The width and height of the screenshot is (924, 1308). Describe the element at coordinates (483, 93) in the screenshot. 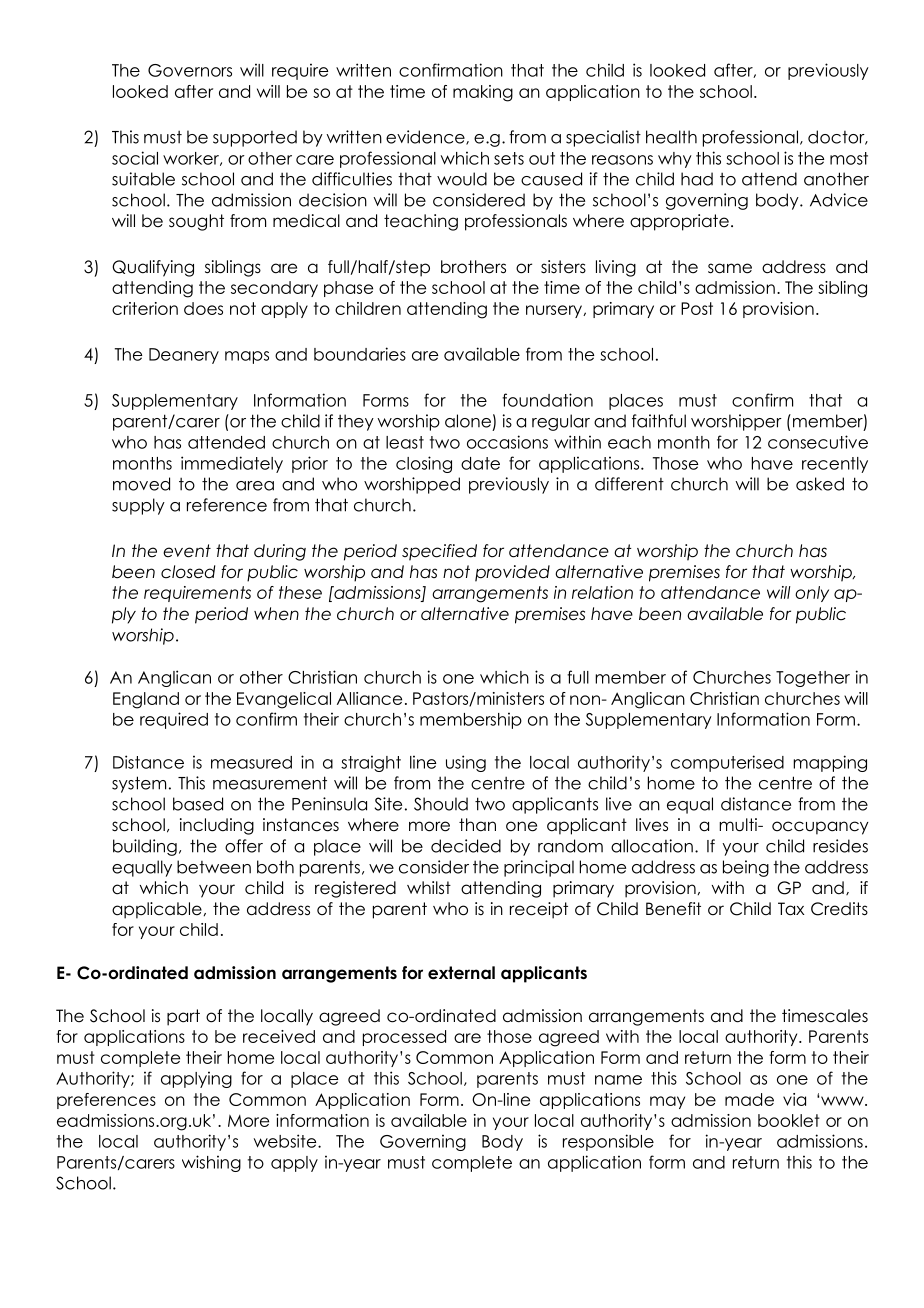

I see `making` at that location.
